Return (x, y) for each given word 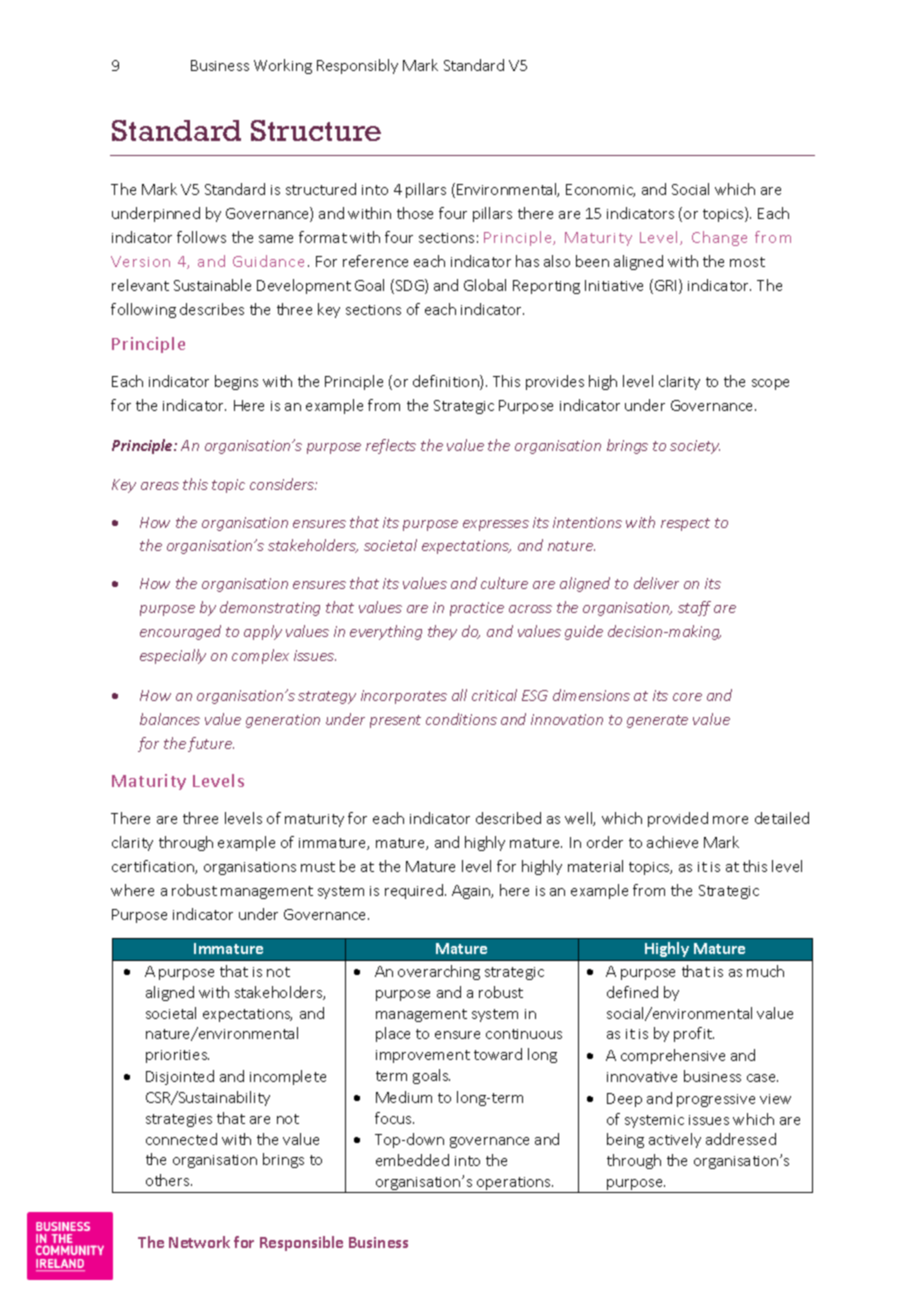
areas (160, 486)
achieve (672, 842)
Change (719, 238)
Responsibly (357, 66)
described (508, 818)
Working (283, 66)
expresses (496, 525)
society (695, 447)
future (211, 744)
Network (199, 1242)
